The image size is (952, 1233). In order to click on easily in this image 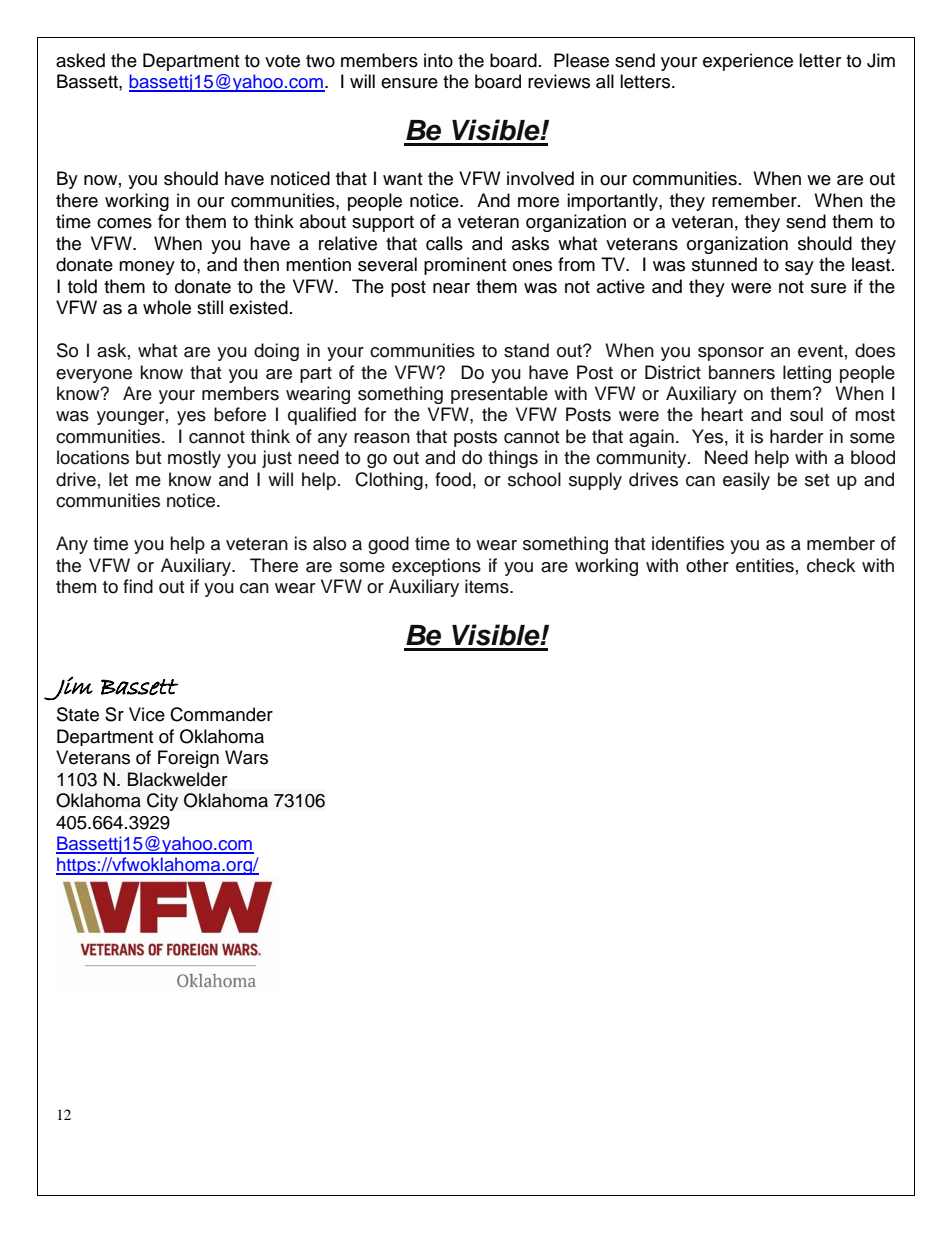, I will do `click(746, 481)`.
